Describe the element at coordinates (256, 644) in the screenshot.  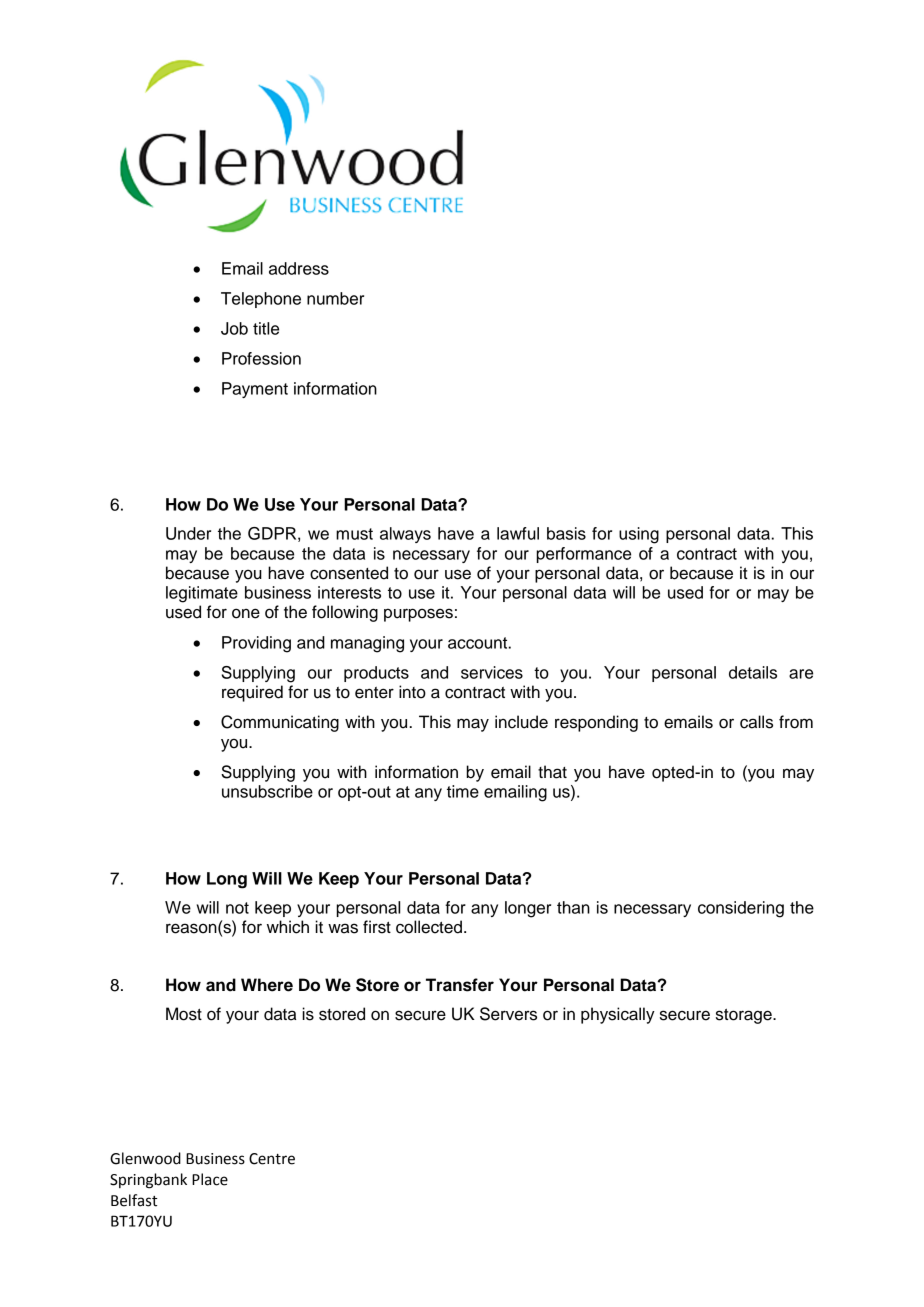
I see `Providing` at that location.
